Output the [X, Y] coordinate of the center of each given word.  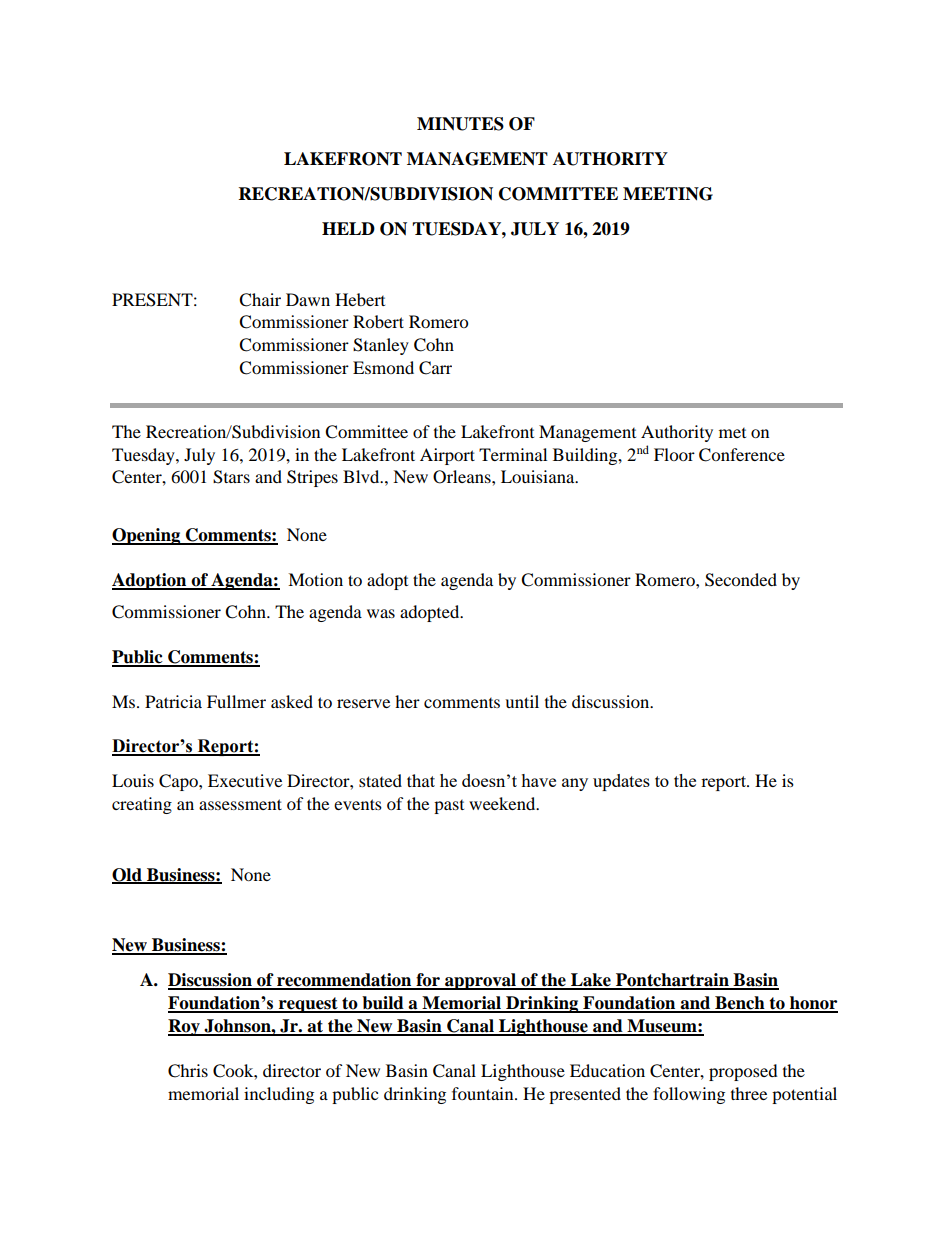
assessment [240, 804]
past [449, 807]
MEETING [668, 194]
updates [621, 782]
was [381, 613]
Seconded [741, 580]
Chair [260, 300]
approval [480, 981]
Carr [435, 368]
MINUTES [460, 124]
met [732, 433]
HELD [348, 228]
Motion [315, 579]
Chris [188, 1071]
